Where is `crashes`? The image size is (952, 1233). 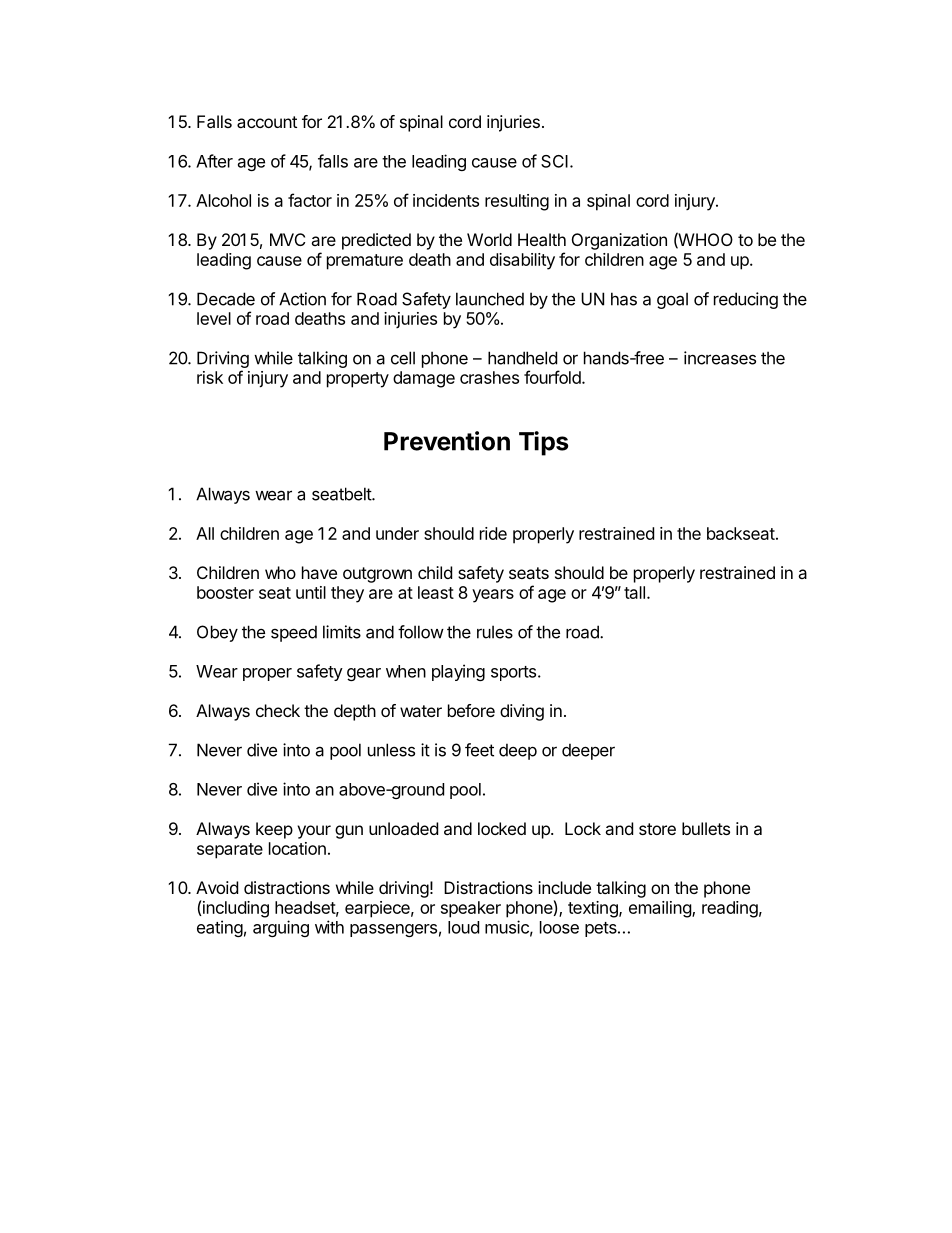 crashes is located at coordinates (489, 377).
